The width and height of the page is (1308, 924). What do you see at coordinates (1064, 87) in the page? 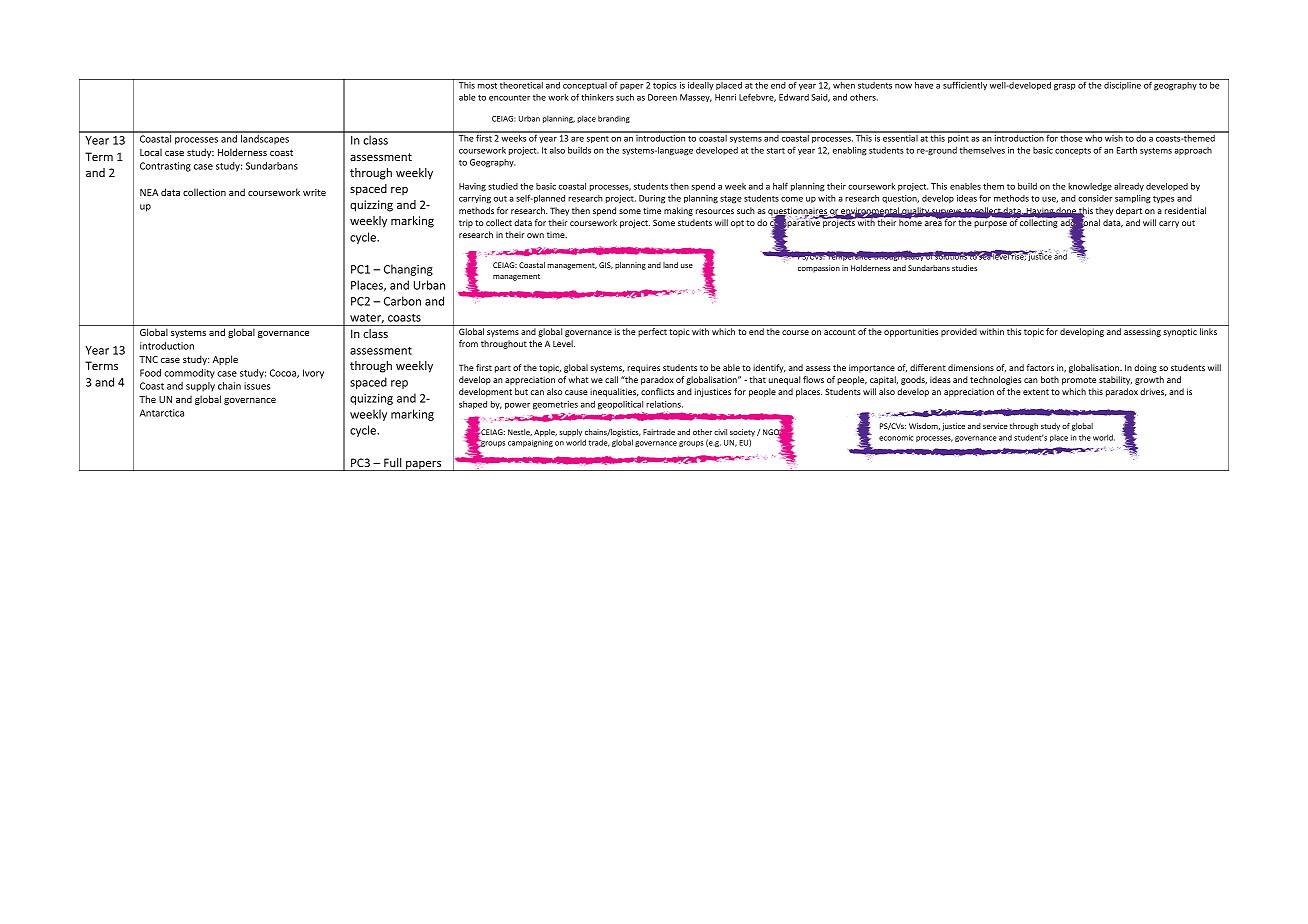
I see `grasp` at bounding box center [1064, 87].
